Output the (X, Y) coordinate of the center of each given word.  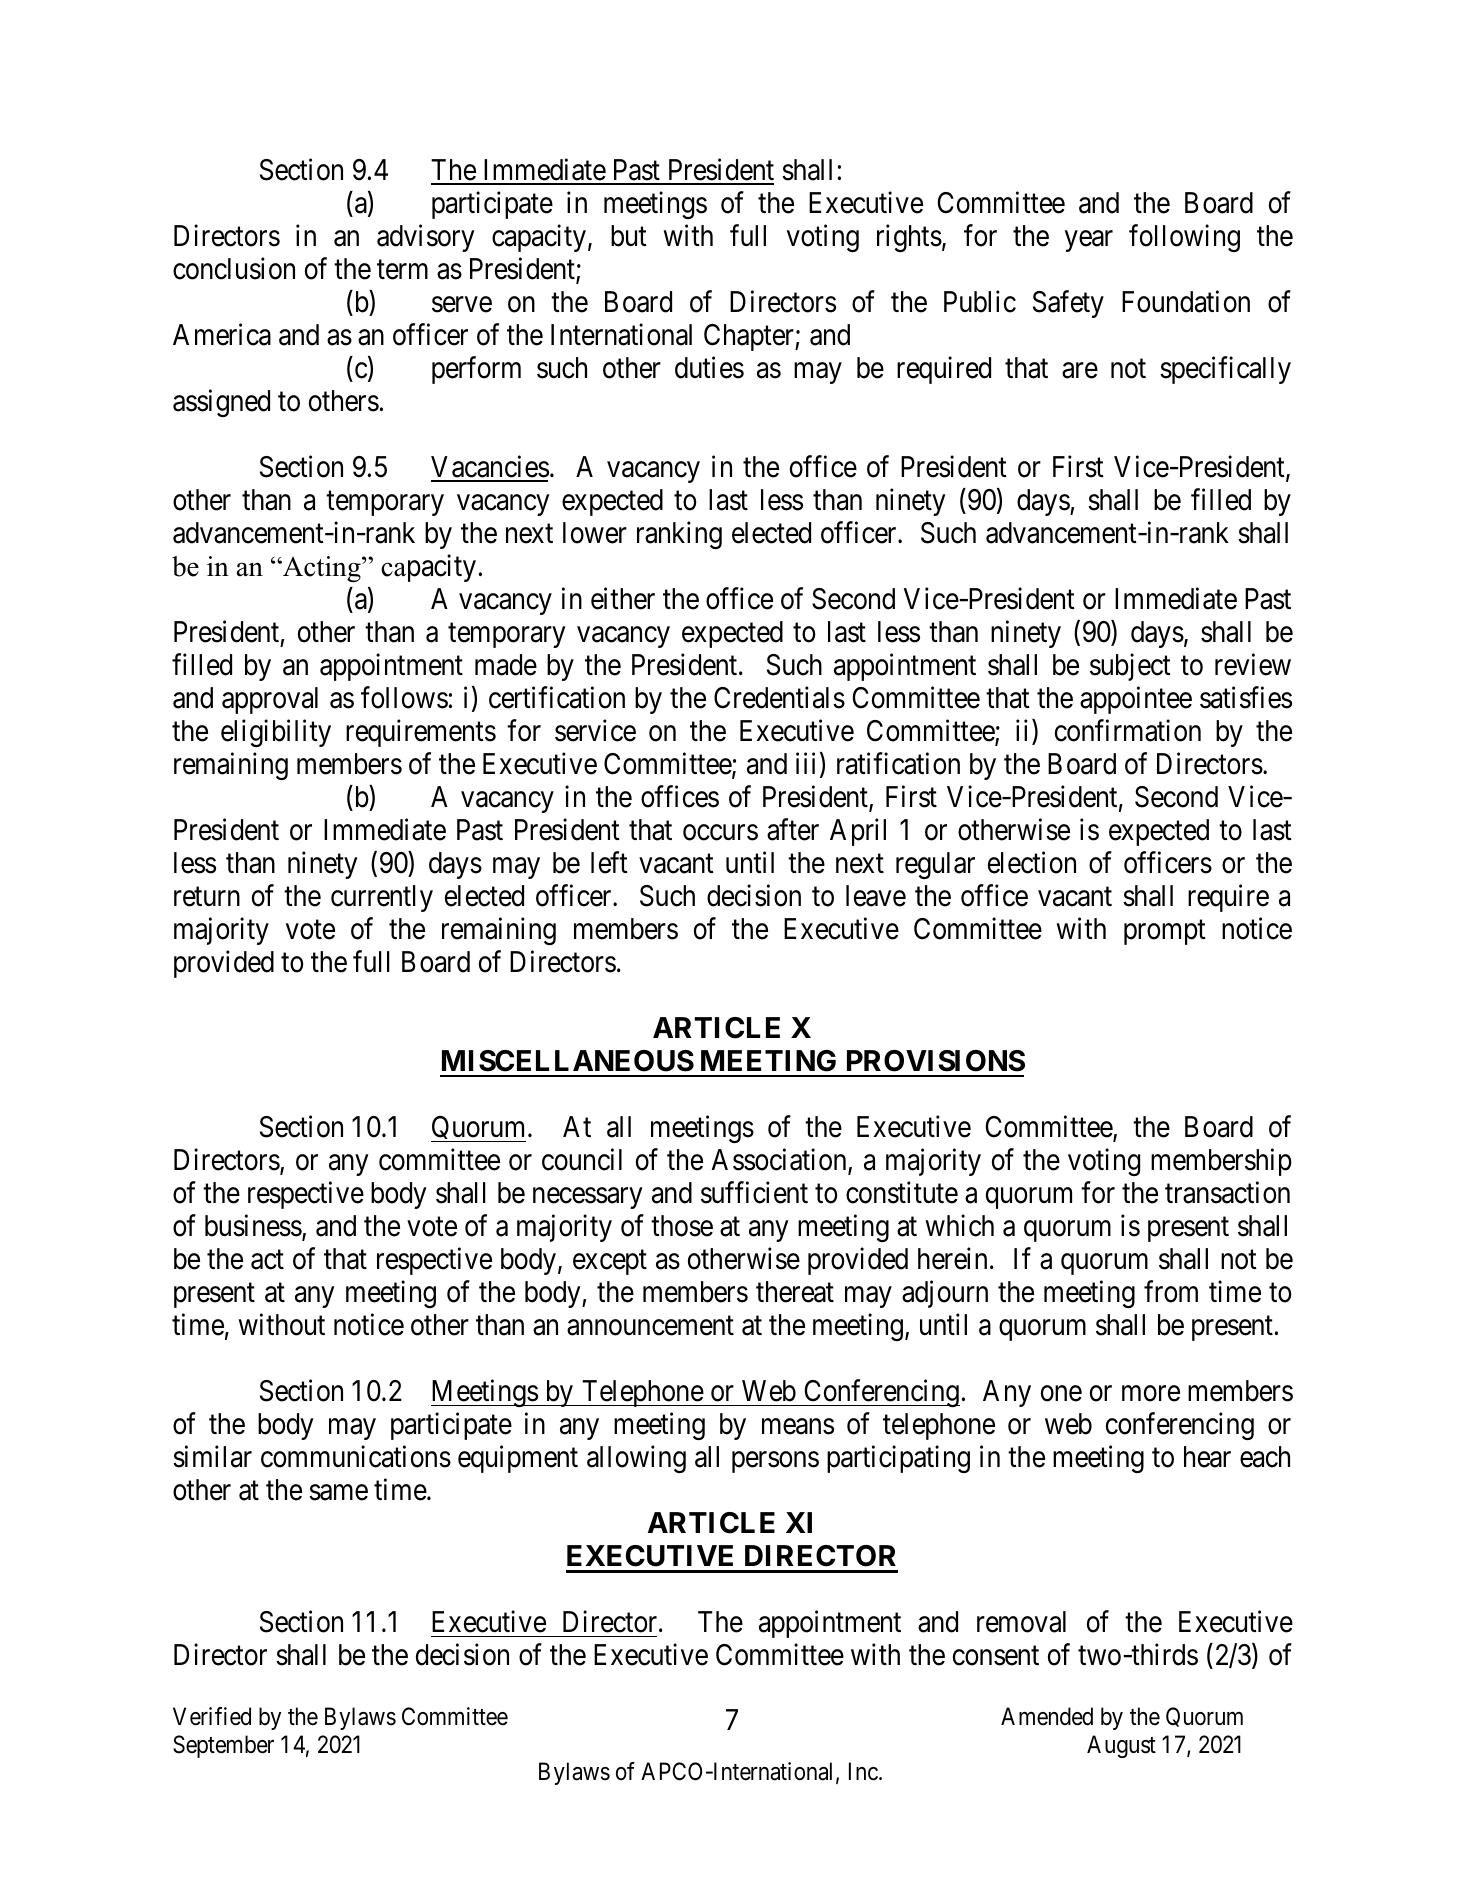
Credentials (779, 697)
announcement (650, 1326)
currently (382, 898)
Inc (863, 1771)
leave (876, 896)
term (402, 270)
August (1121, 1746)
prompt (1165, 932)
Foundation (1186, 301)
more (1151, 1394)
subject (1130, 667)
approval (270, 700)
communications (356, 1456)
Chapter (750, 337)
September (223, 1746)
